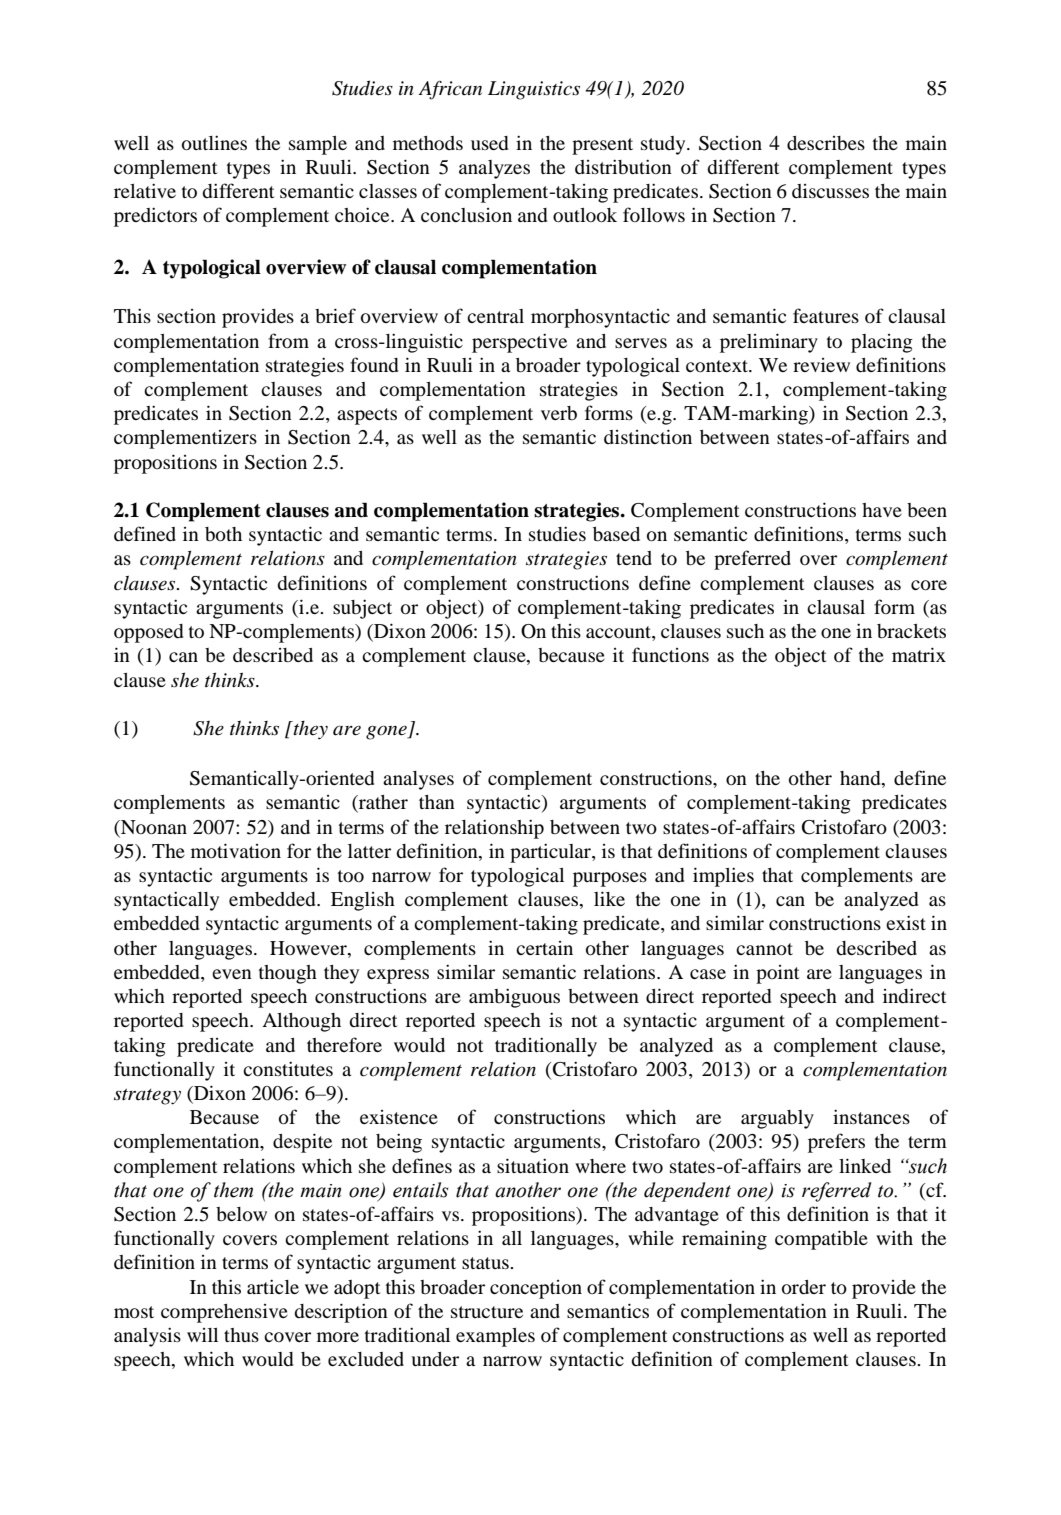 The image size is (1061, 1515). Describe the element at coordinates (616, 534) in the screenshot. I see `based` at that location.
